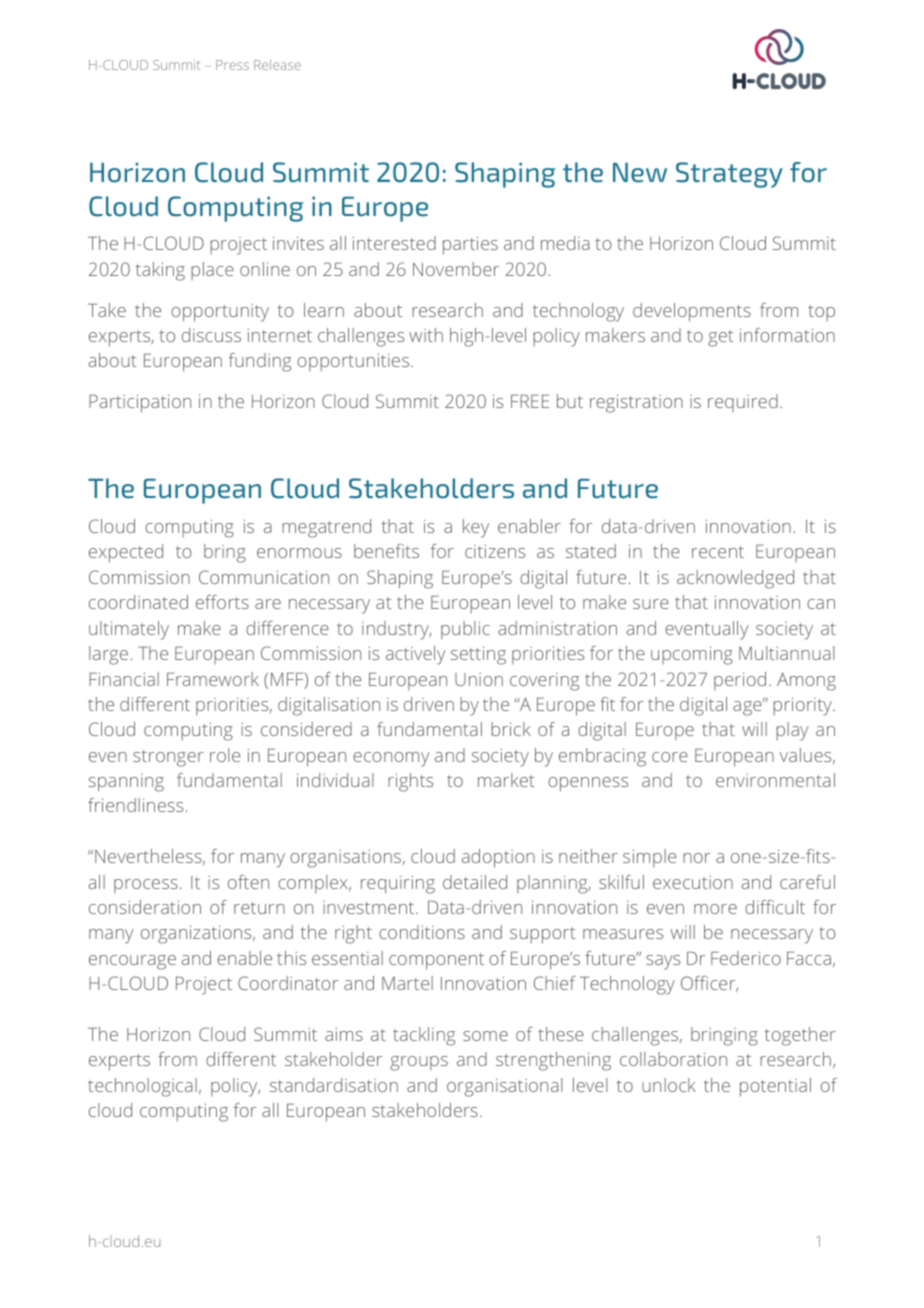  I want to click on some, so click(485, 1036).
